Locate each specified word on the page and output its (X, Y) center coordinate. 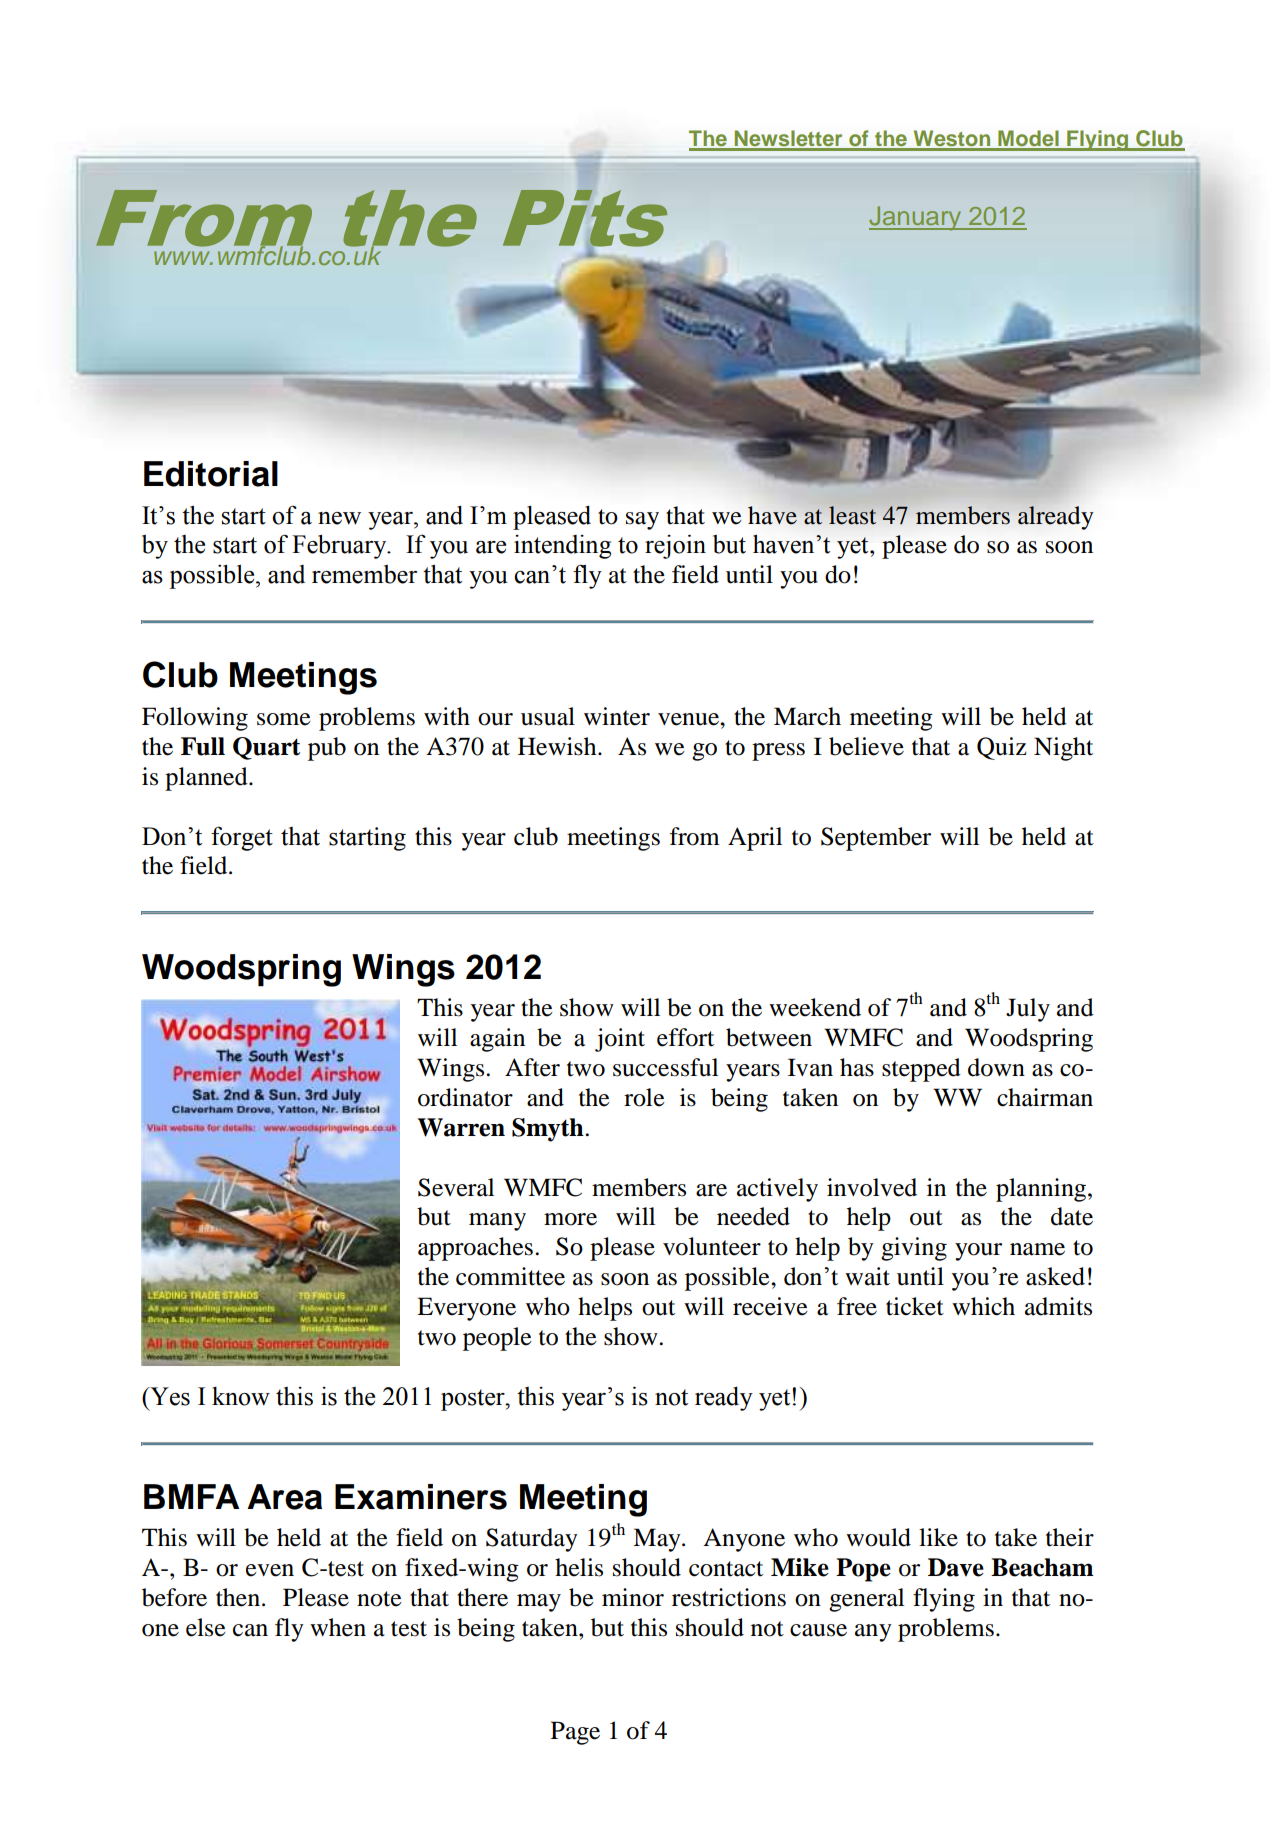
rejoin (675, 546)
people (497, 1339)
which (983, 1306)
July (1028, 1010)
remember (364, 574)
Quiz (1001, 748)
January (916, 218)
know (241, 1396)
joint (620, 1040)
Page (575, 1733)
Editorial (211, 474)
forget (242, 838)
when (338, 1627)
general (866, 1600)
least (852, 515)
